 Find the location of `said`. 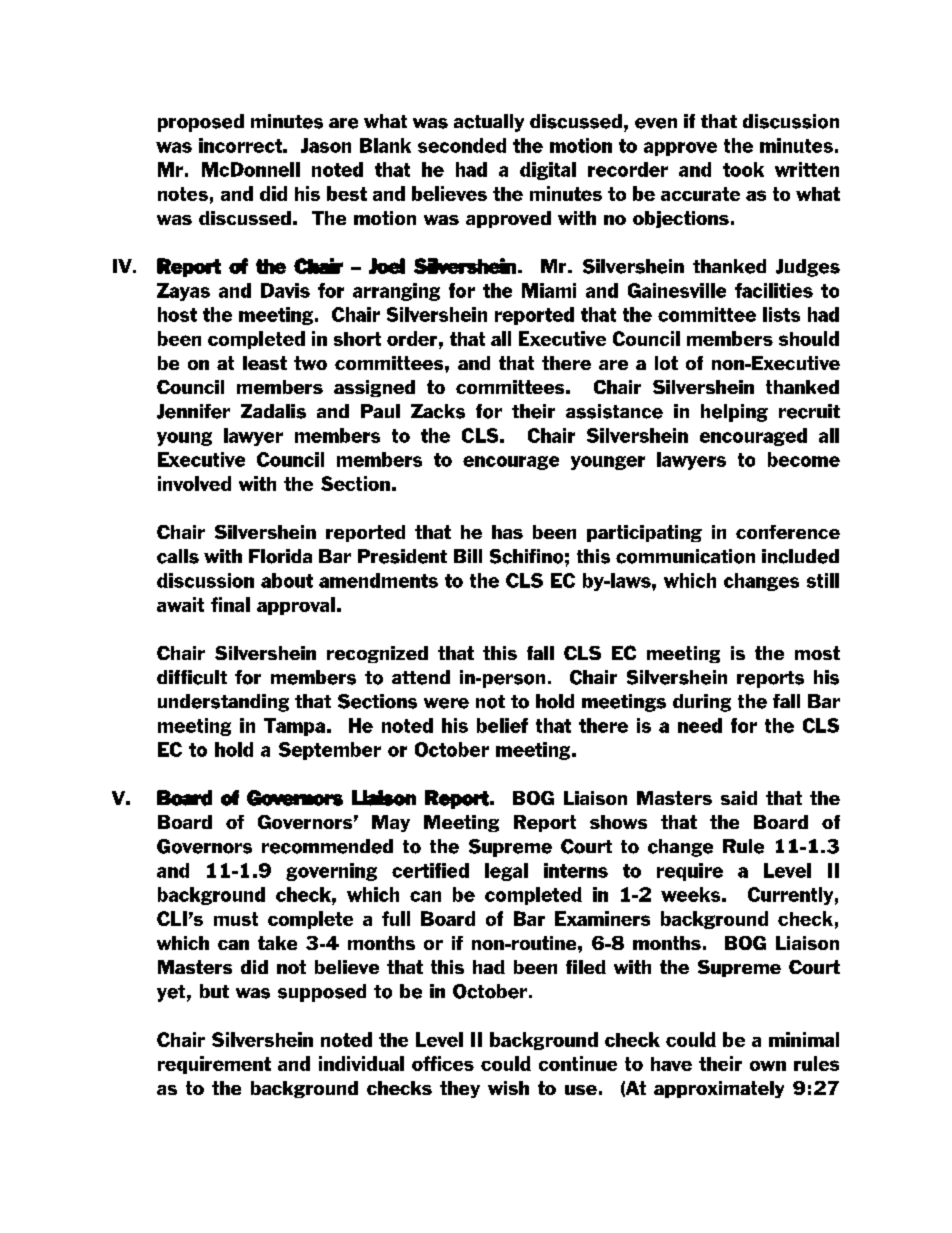

said is located at coordinates (739, 798).
